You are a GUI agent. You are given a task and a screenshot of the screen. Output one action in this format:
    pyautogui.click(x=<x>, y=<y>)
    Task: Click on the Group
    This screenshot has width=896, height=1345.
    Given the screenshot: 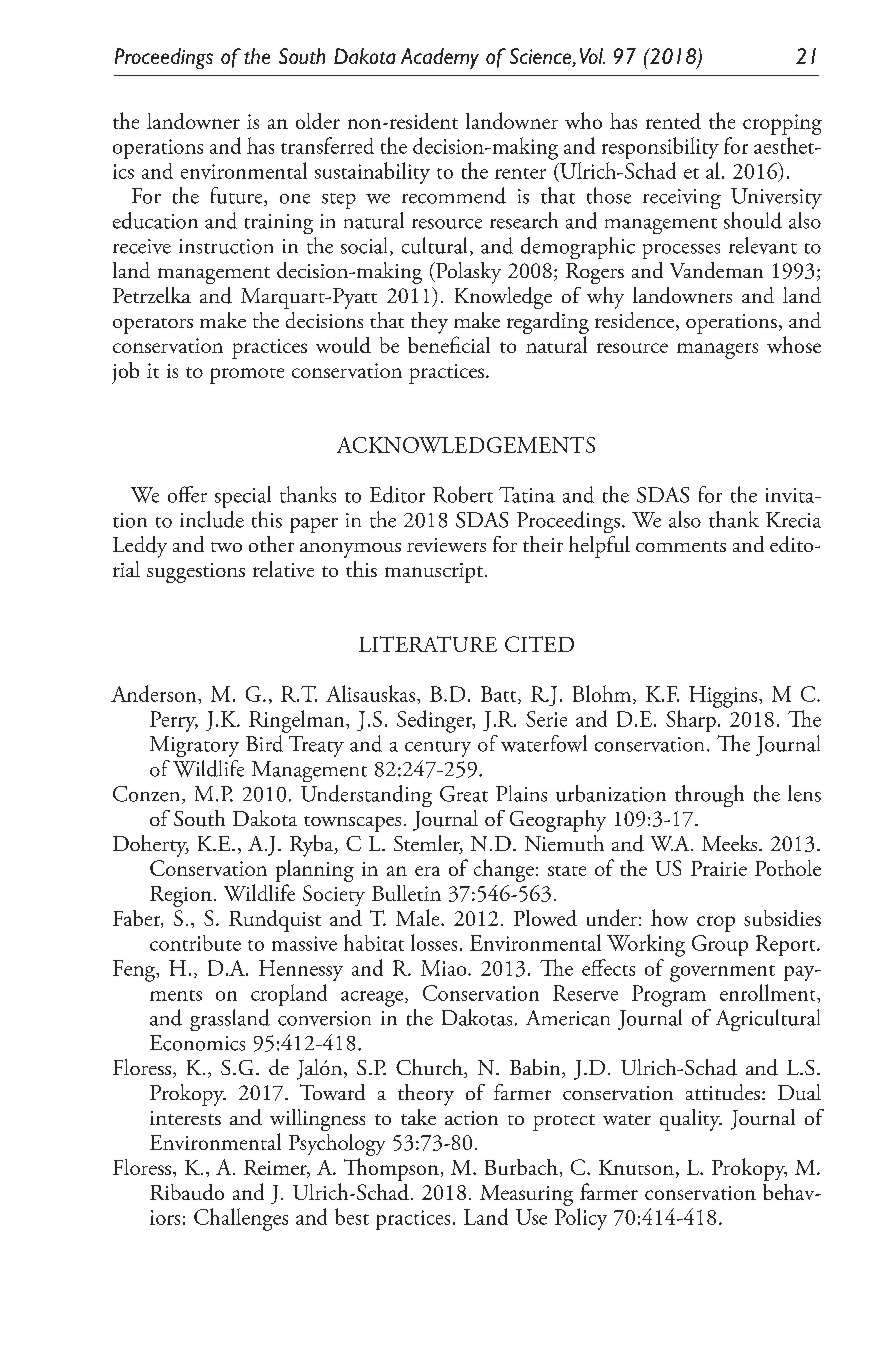 What is the action you would take?
    pyautogui.click(x=720, y=945)
